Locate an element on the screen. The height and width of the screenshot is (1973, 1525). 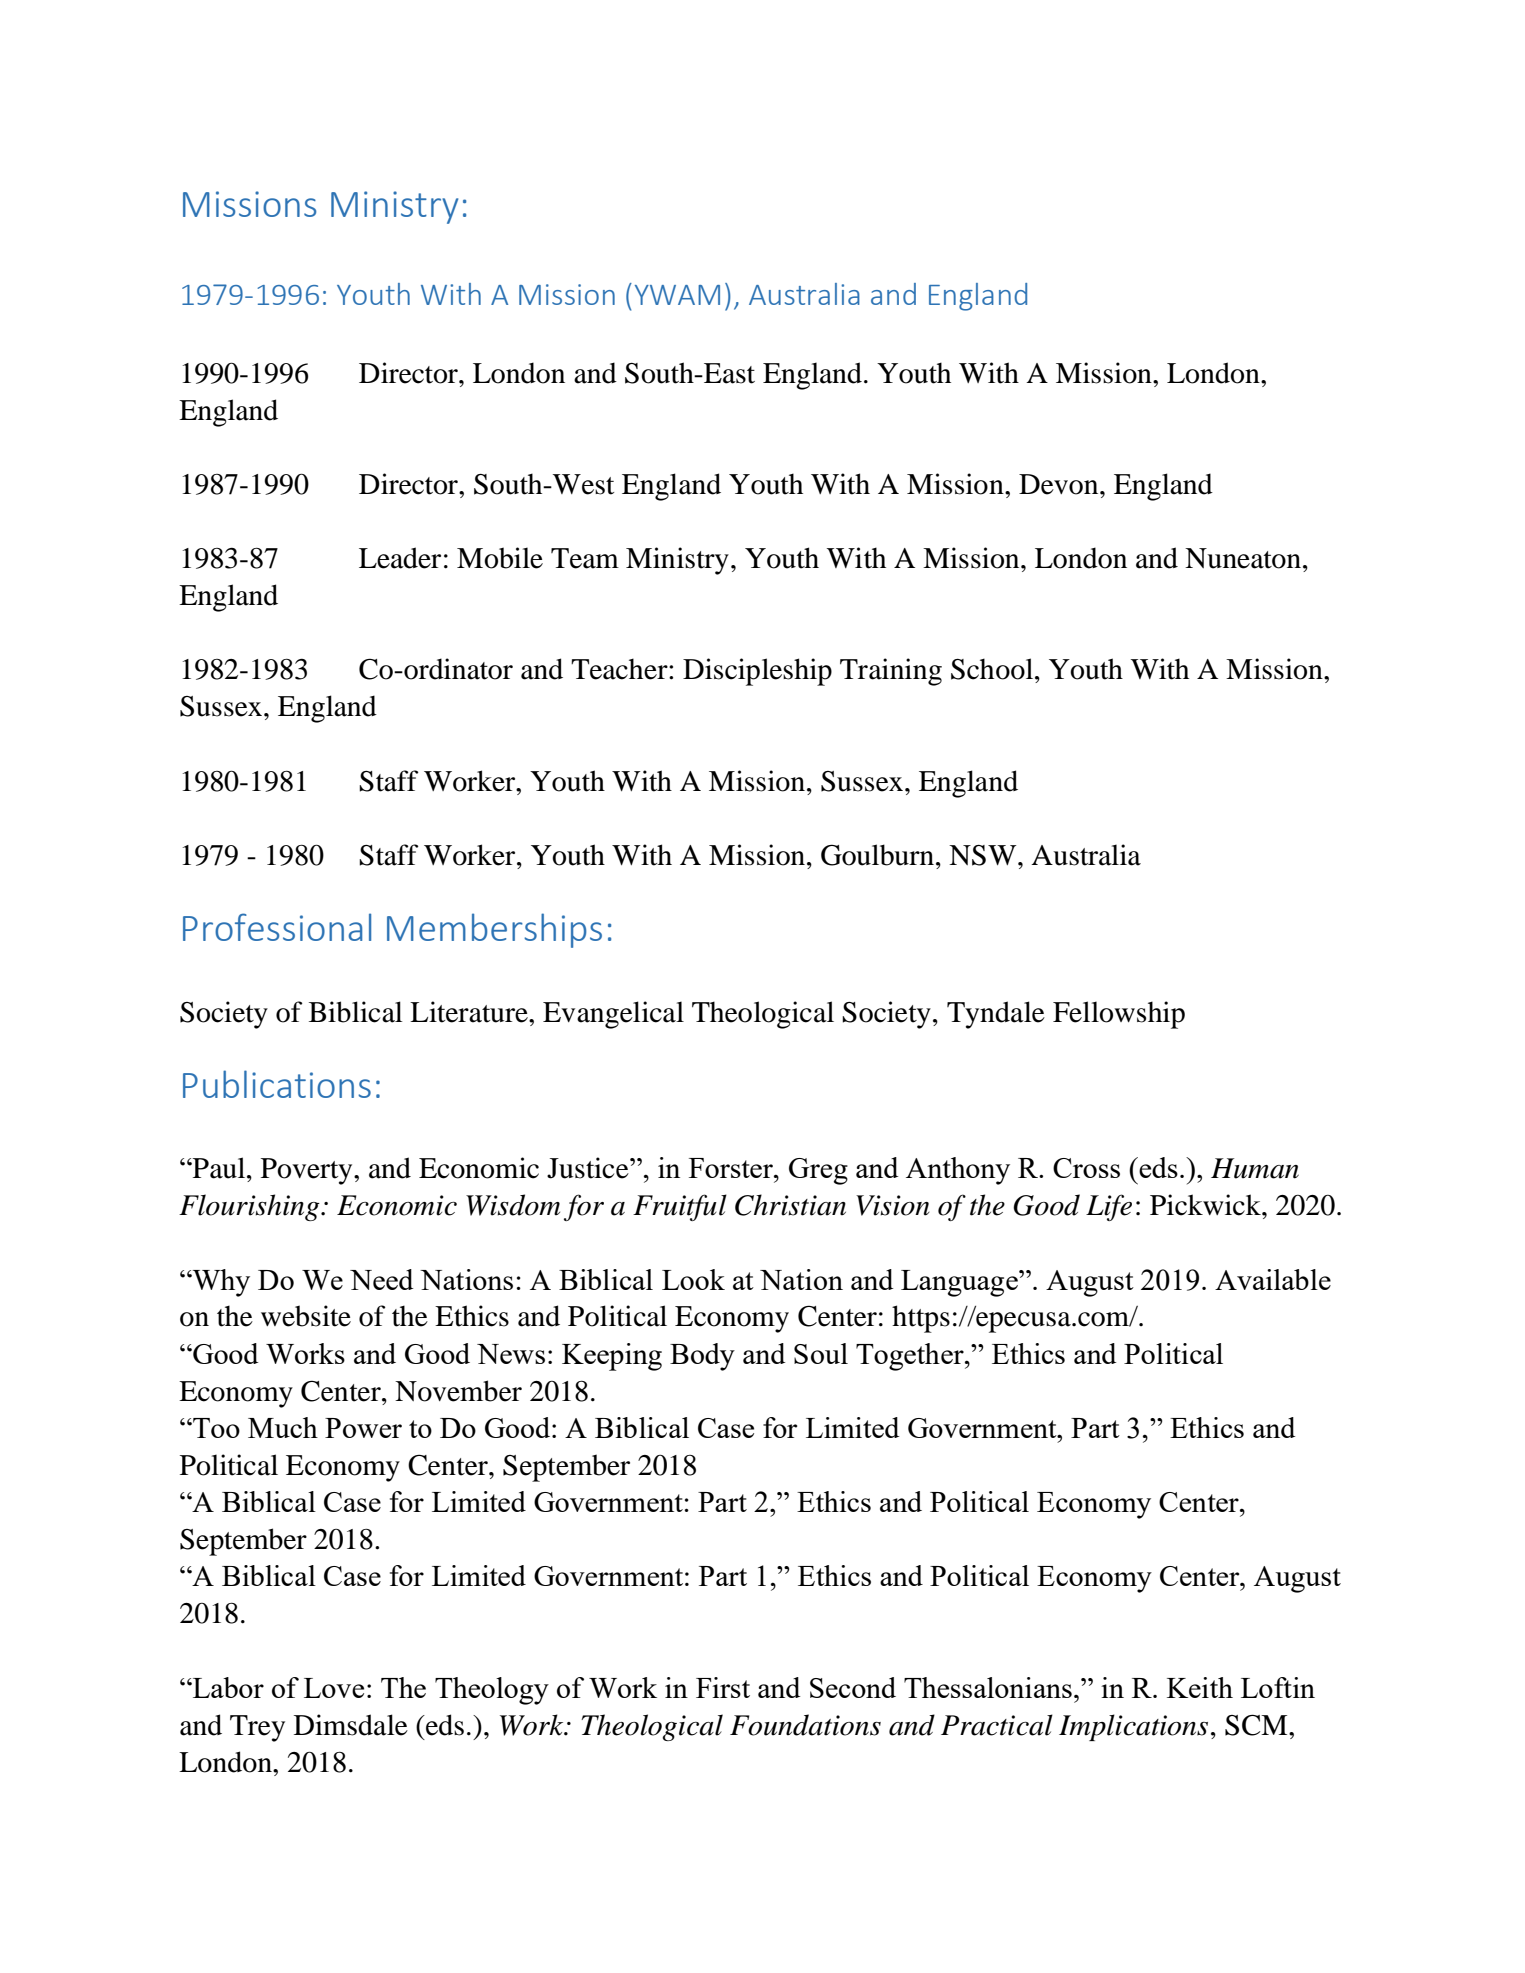
website is located at coordinates (306, 1316).
